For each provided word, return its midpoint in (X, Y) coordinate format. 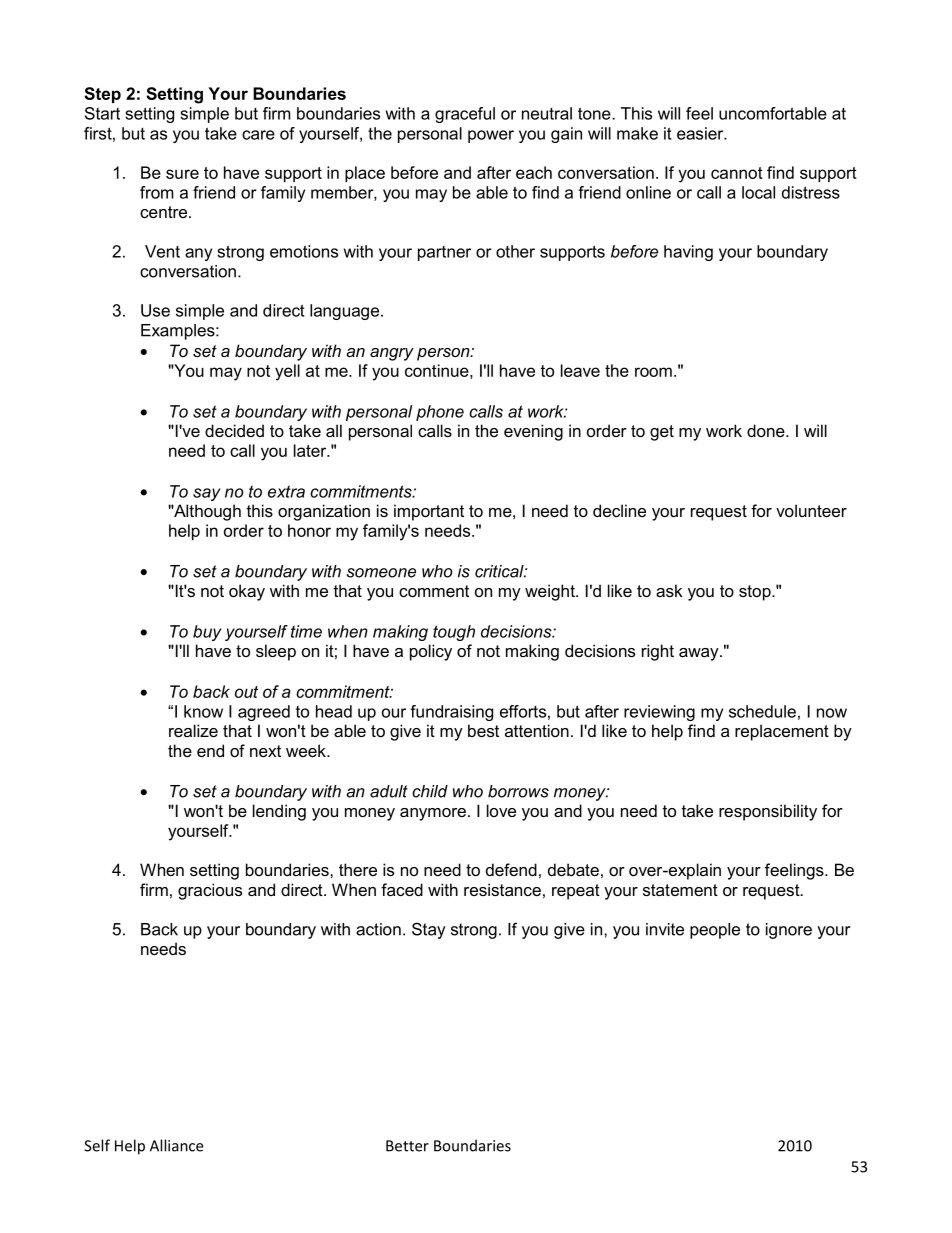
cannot (737, 173)
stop (756, 593)
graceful (465, 115)
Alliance (176, 1145)
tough (454, 633)
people (715, 931)
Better (407, 1146)
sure (182, 174)
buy (207, 633)
